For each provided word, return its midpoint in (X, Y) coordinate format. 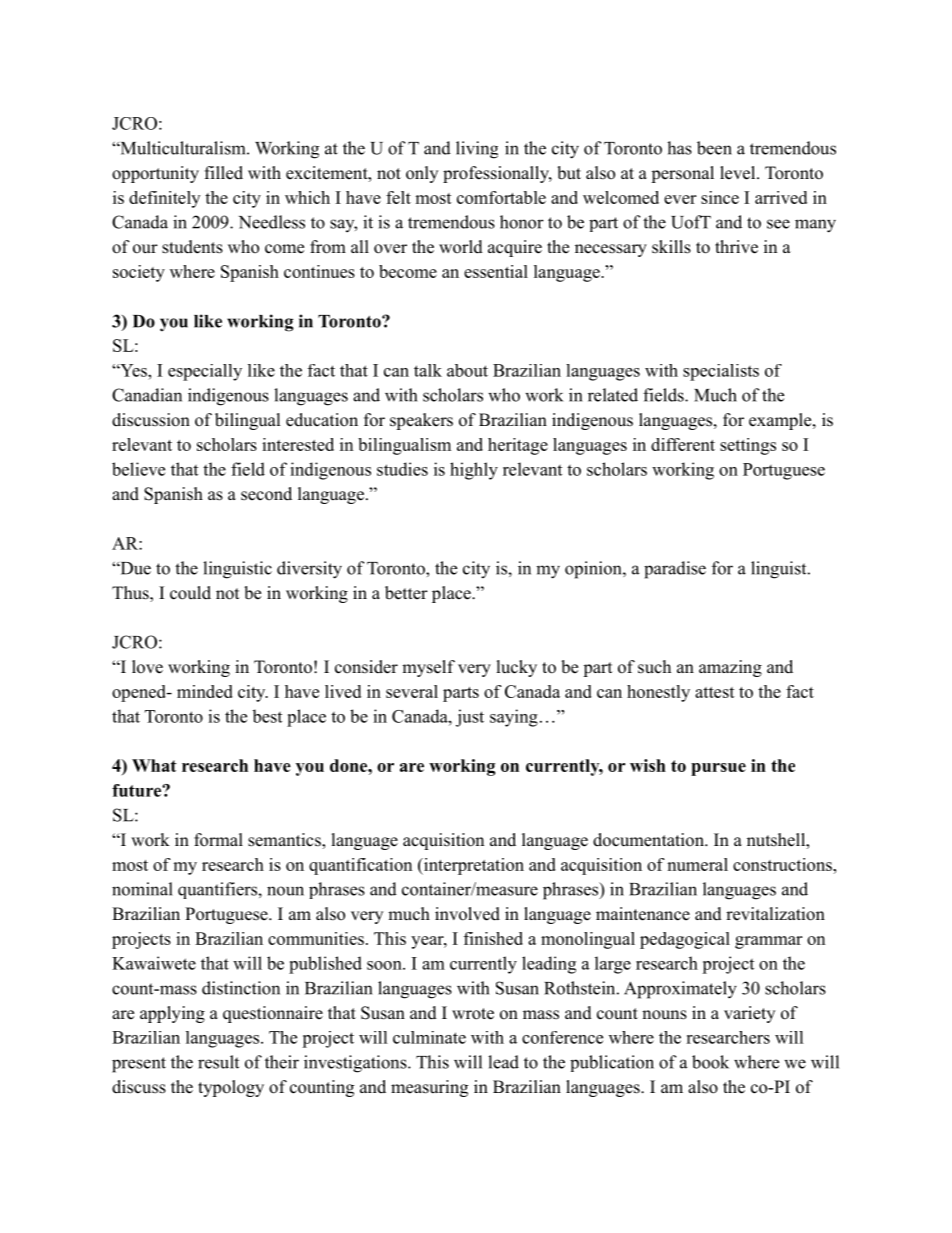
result (218, 1062)
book (710, 1062)
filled (224, 173)
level (739, 173)
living (477, 150)
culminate (429, 1037)
